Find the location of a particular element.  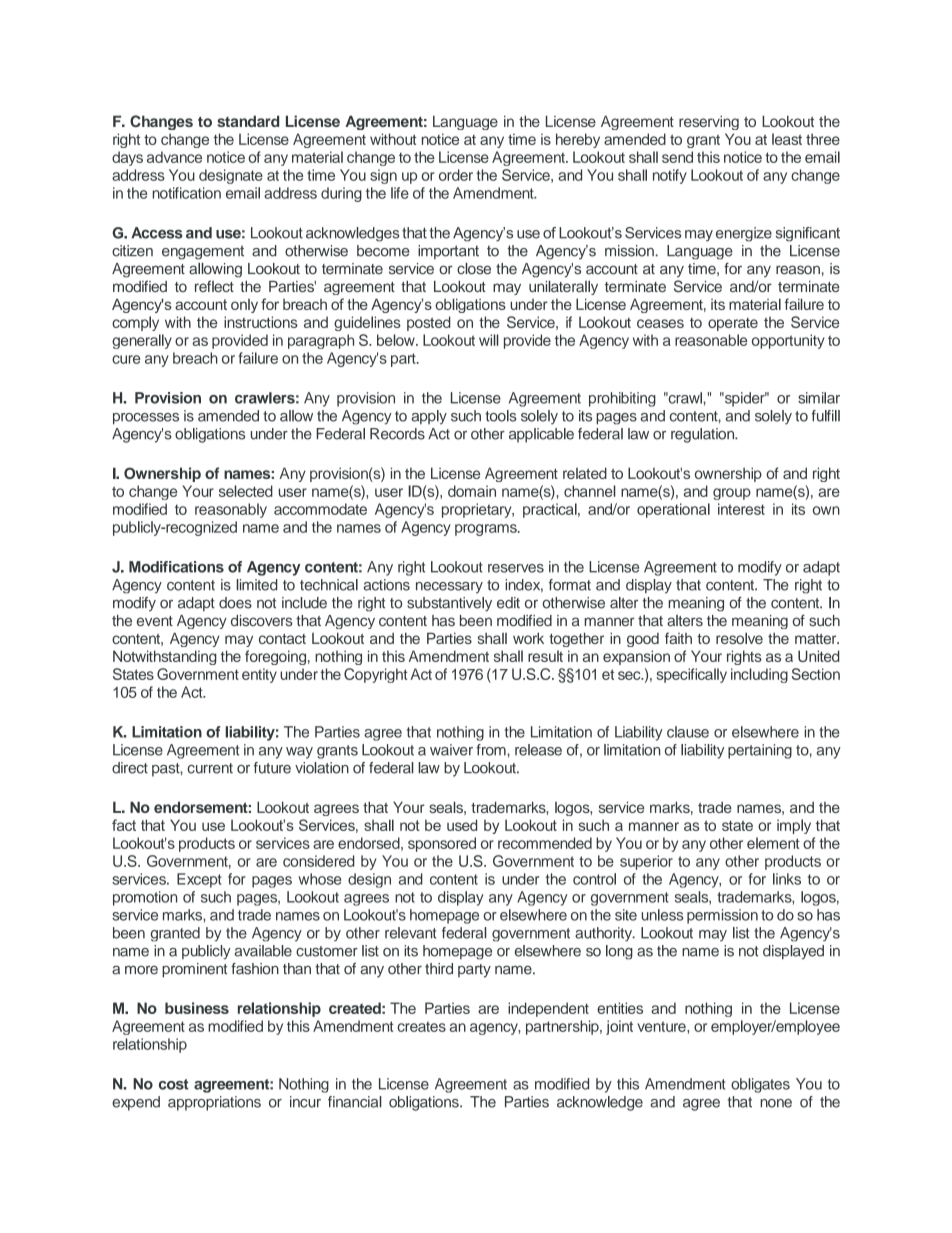

least is located at coordinates (787, 139).
